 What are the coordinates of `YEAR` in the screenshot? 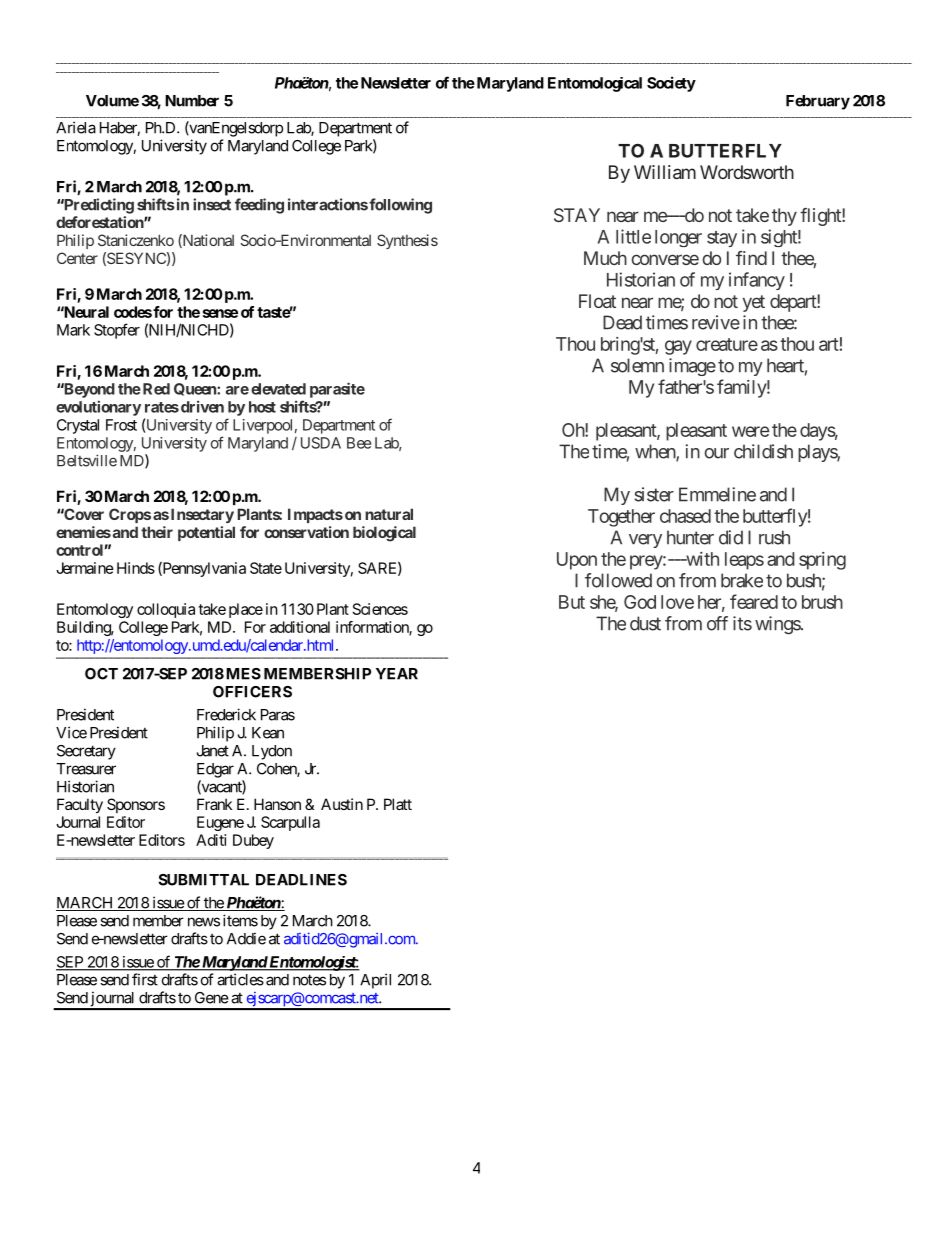 It's located at (397, 674).
